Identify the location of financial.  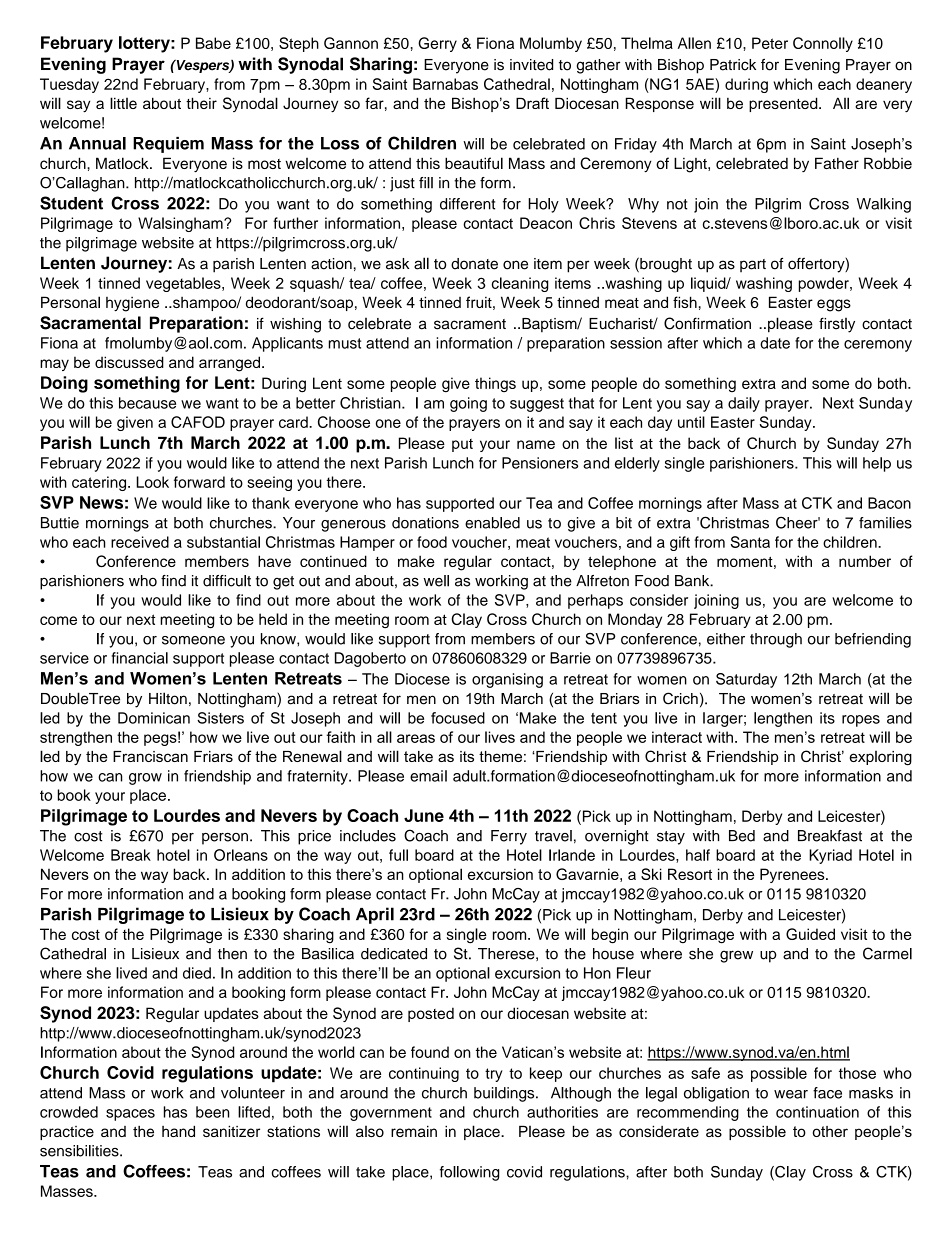
(140, 658).
